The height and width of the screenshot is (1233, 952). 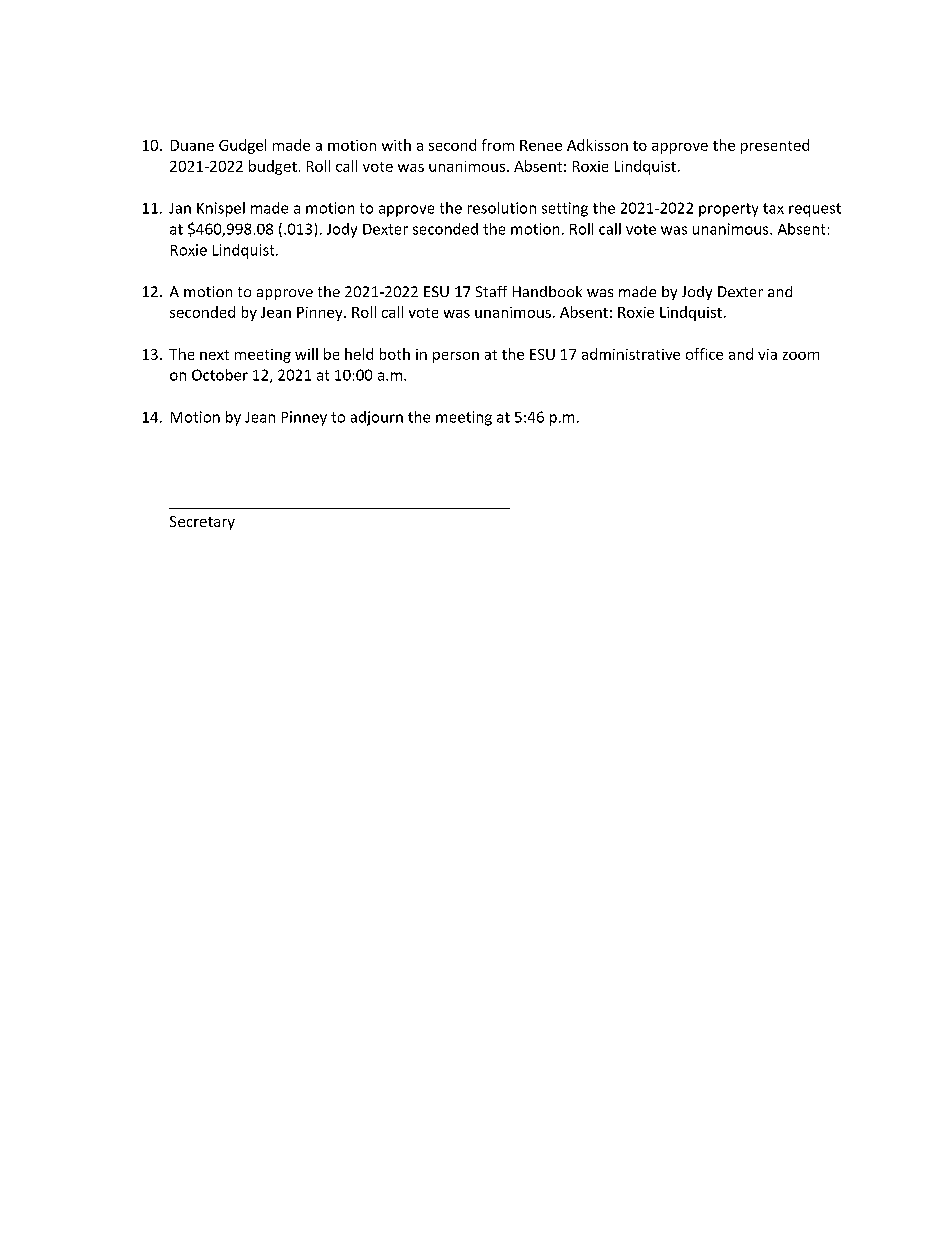 What do you see at coordinates (502, 208) in the screenshot?
I see `resolution` at bounding box center [502, 208].
